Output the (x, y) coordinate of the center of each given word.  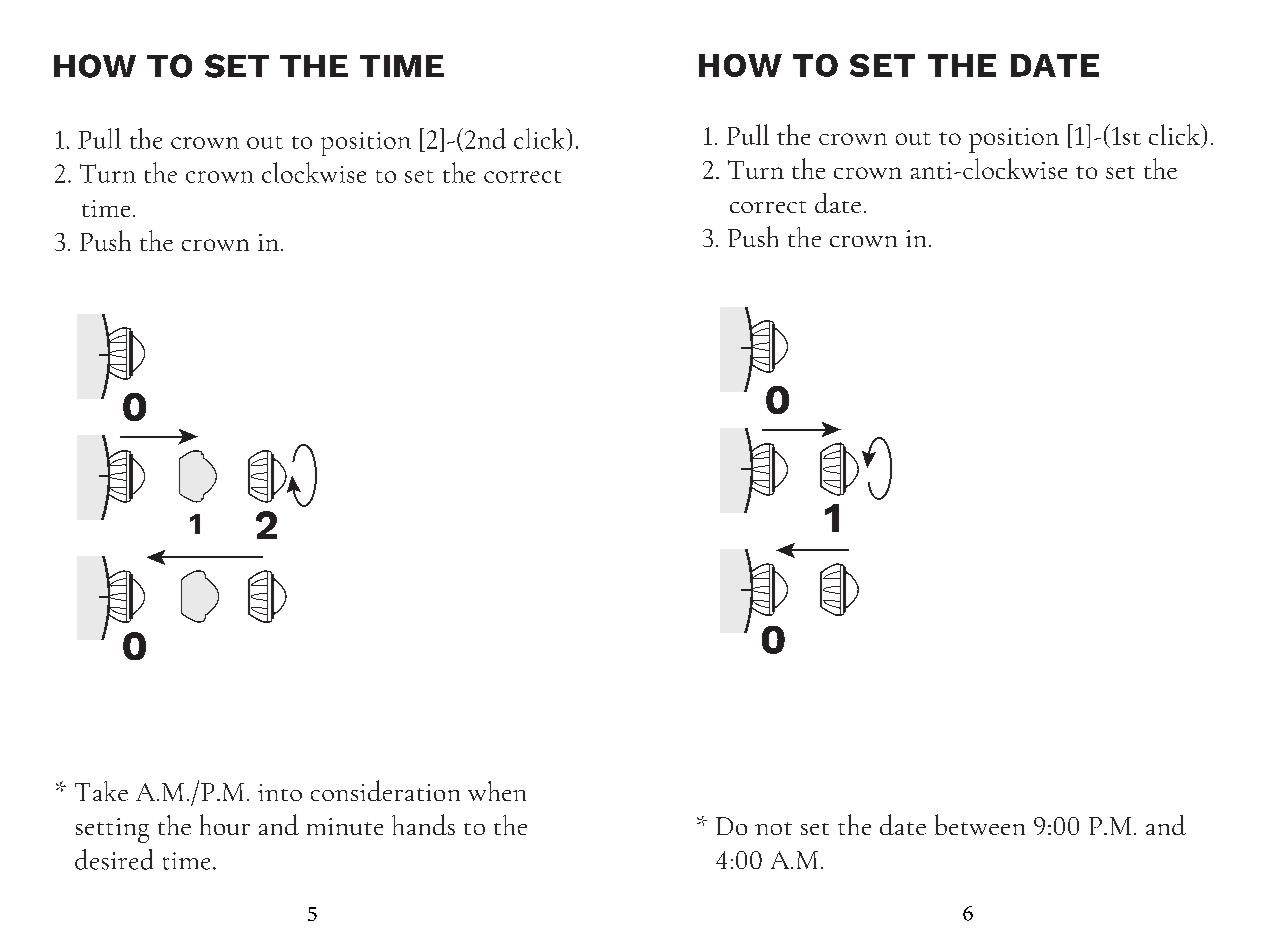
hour (225, 824)
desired (114, 859)
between (980, 824)
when (497, 791)
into (280, 792)
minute (345, 826)
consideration (385, 790)
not (773, 828)
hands (423, 824)
